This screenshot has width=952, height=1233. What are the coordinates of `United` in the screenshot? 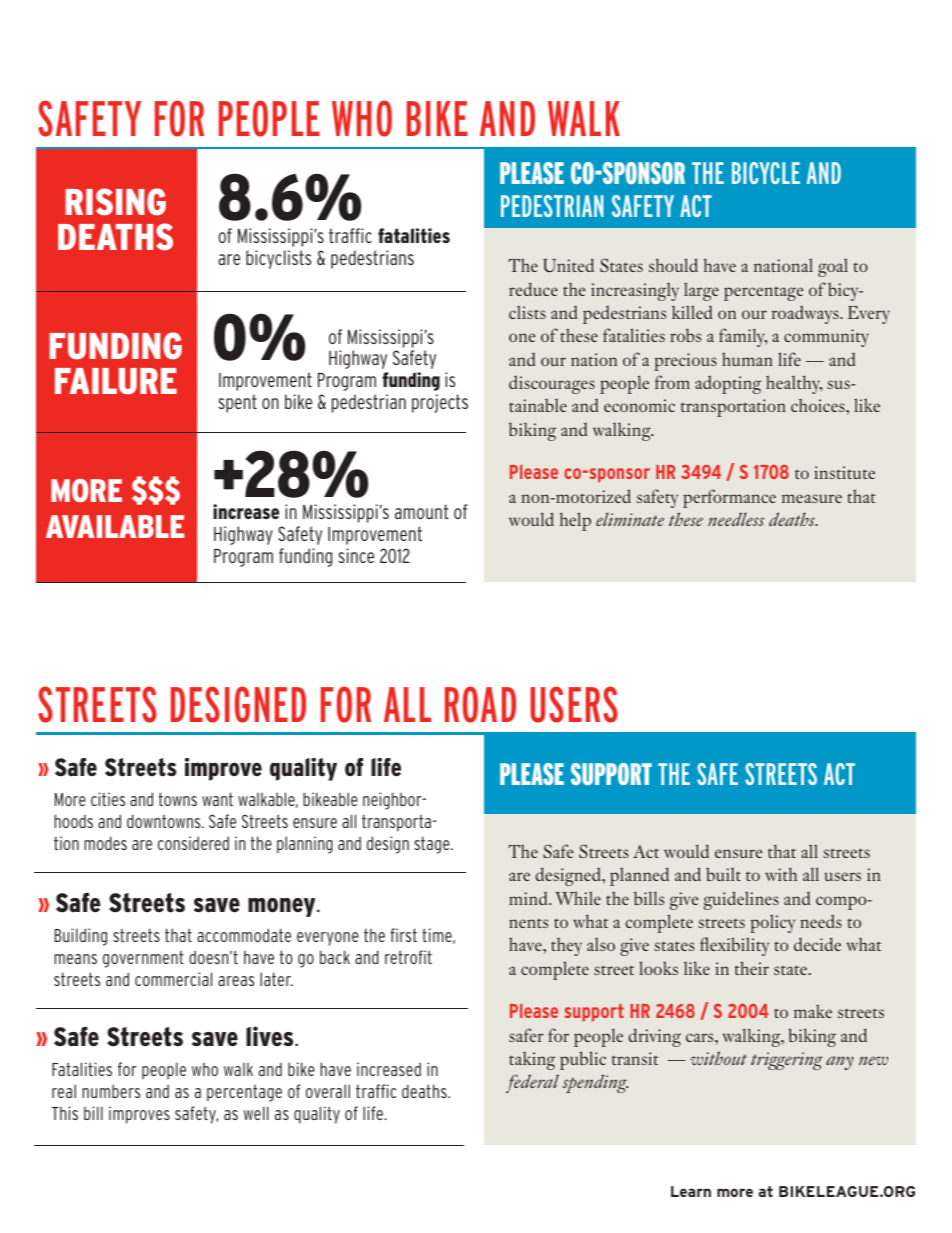 It's located at (568, 265).
